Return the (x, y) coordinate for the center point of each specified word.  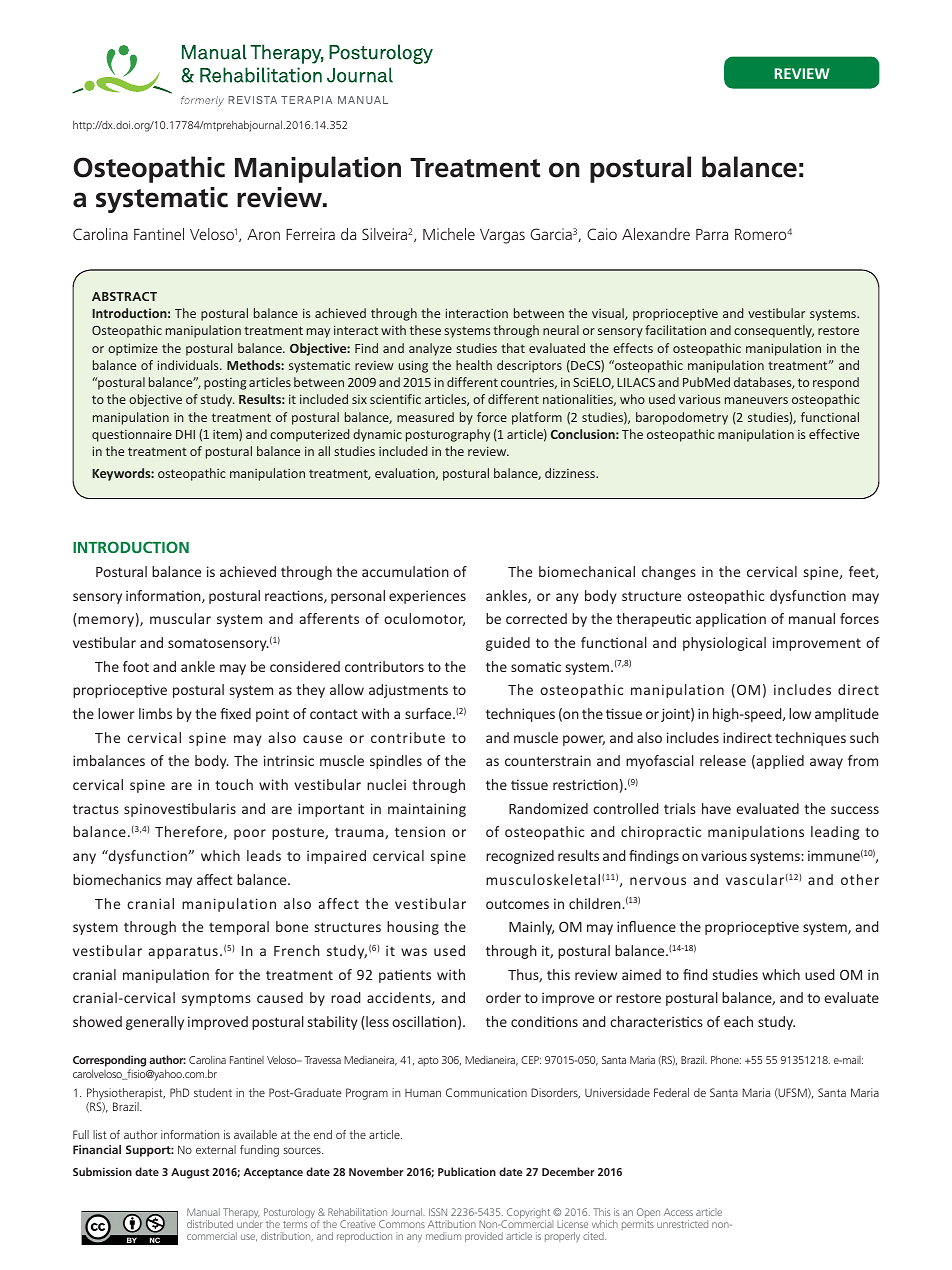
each (738, 1021)
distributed (210, 1224)
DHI (185, 434)
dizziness (571, 473)
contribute (408, 737)
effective (834, 434)
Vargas (502, 236)
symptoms (216, 999)
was (414, 952)
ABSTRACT (124, 296)
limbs (155, 713)
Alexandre (656, 234)
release (723, 760)
